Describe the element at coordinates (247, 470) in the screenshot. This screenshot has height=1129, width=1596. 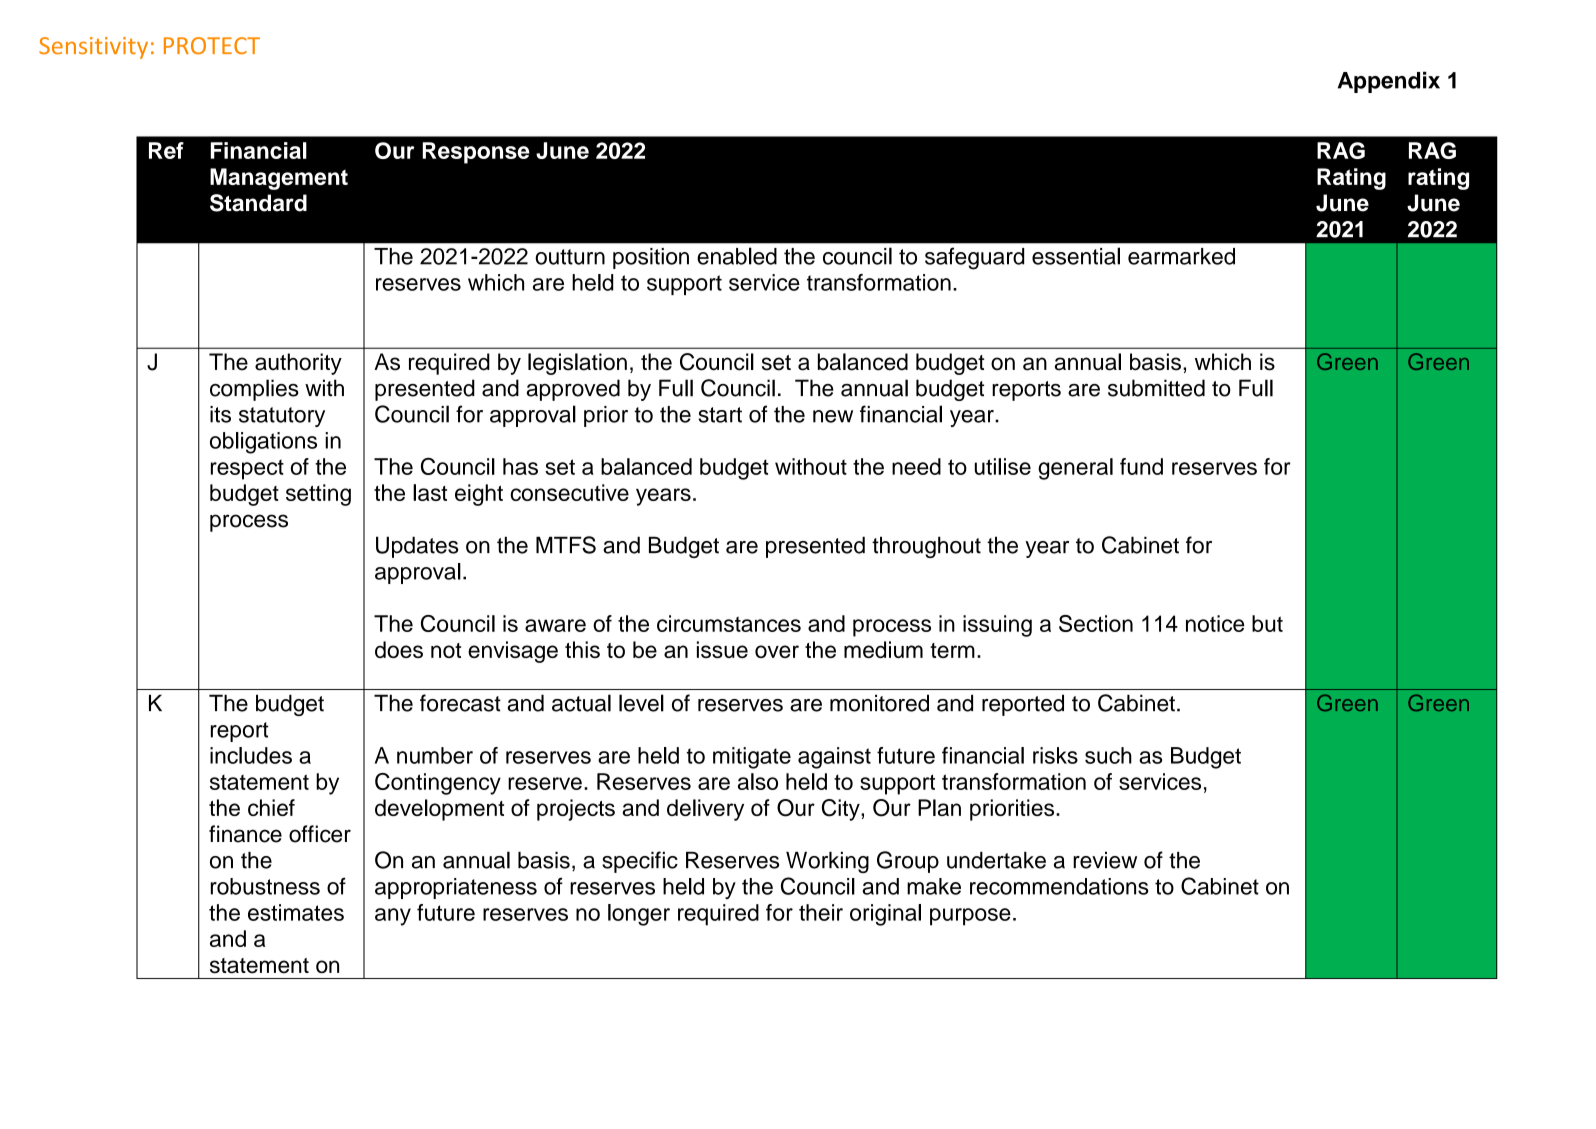
I see `respect` at that location.
